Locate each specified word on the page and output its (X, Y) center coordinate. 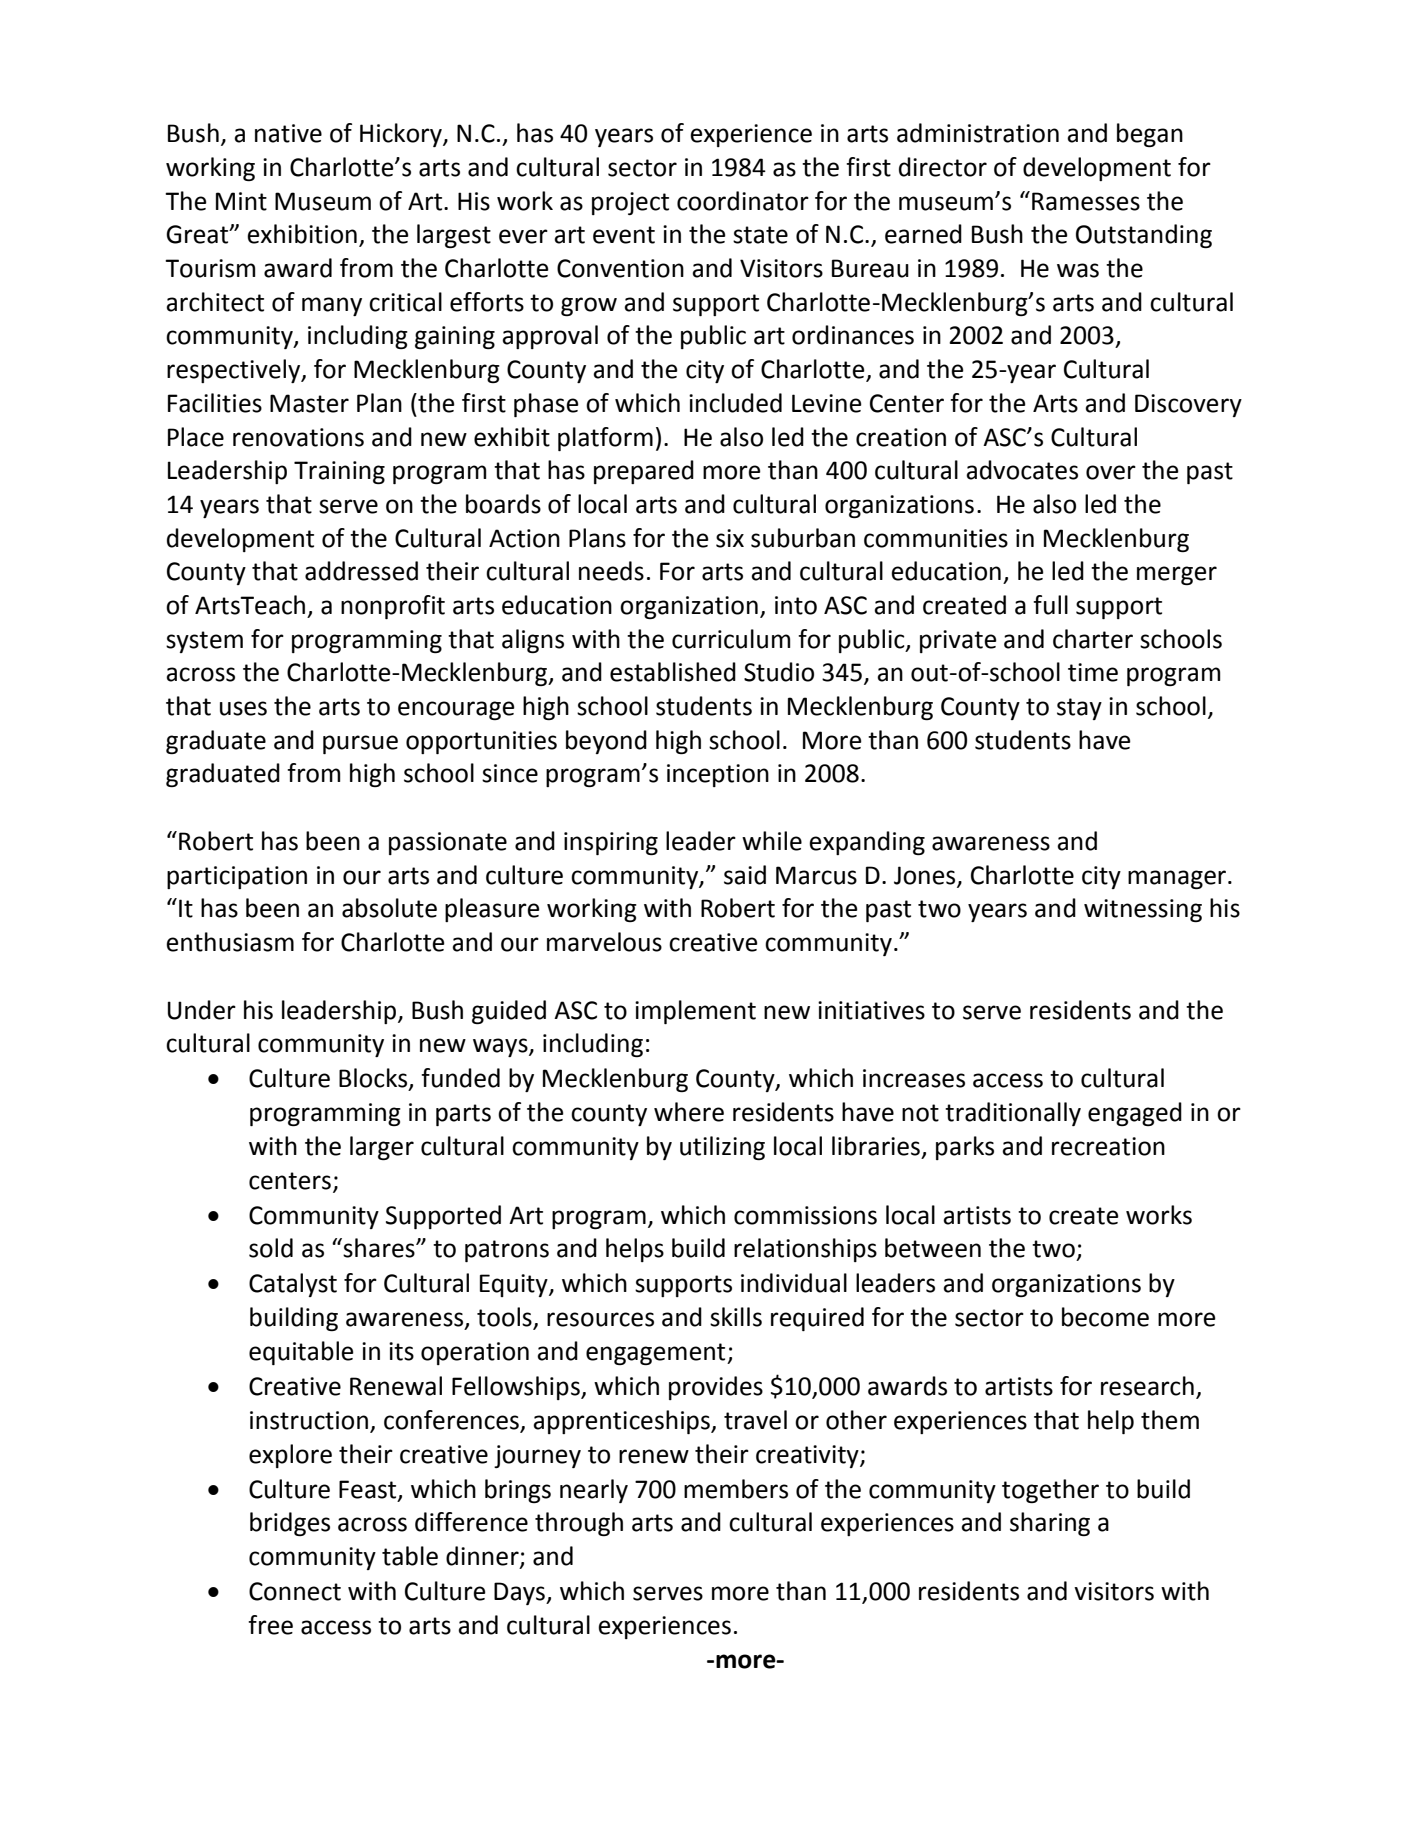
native (288, 133)
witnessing (1143, 910)
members (736, 1489)
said (745, 875)
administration (978, 133)
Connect (295, 1591)
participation (237, 877)
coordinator (743, 201)
